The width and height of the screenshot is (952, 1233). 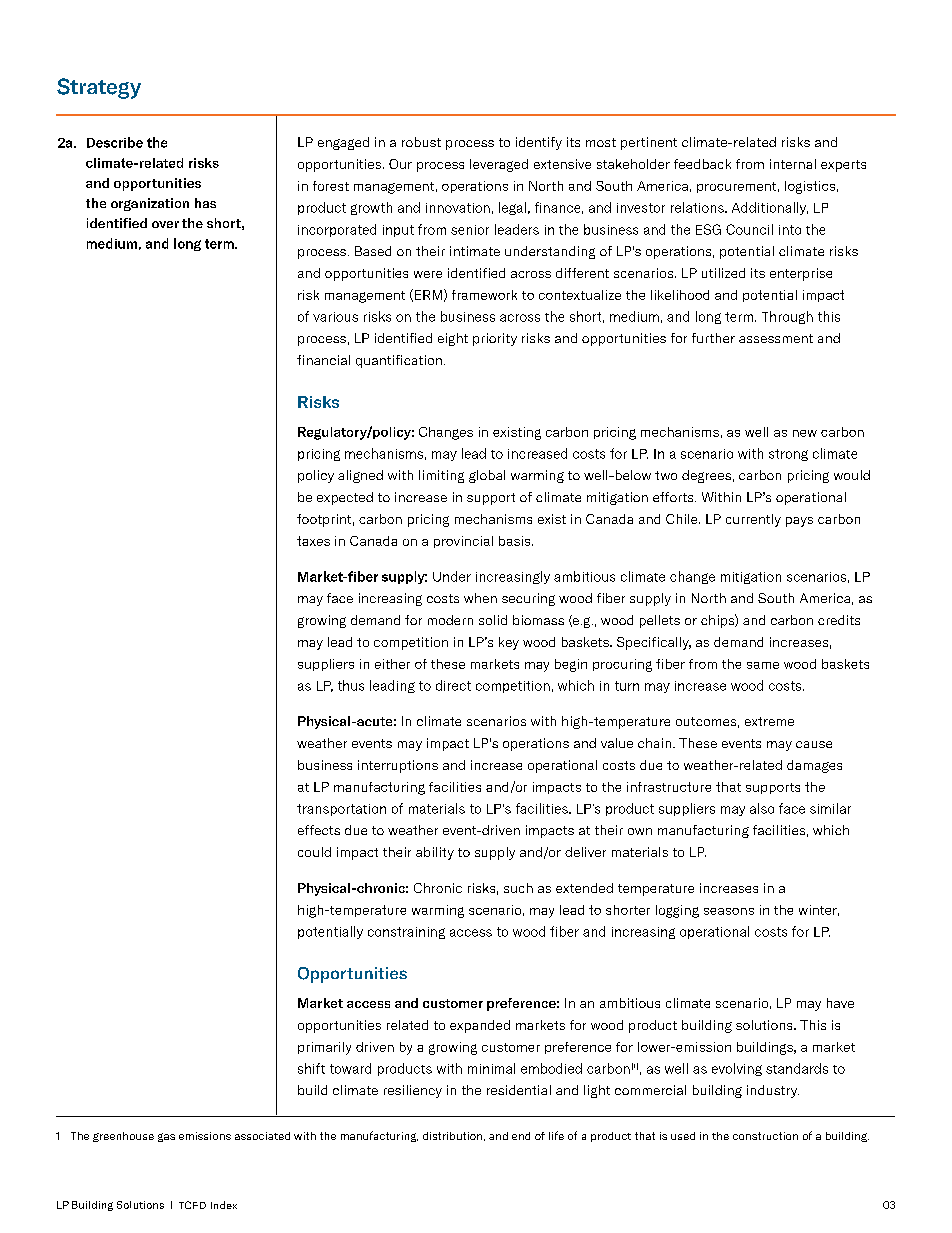 What do you see at coordinates (487, 476) in the screenshot?
I see `global` at bounding box center [487, 476].
